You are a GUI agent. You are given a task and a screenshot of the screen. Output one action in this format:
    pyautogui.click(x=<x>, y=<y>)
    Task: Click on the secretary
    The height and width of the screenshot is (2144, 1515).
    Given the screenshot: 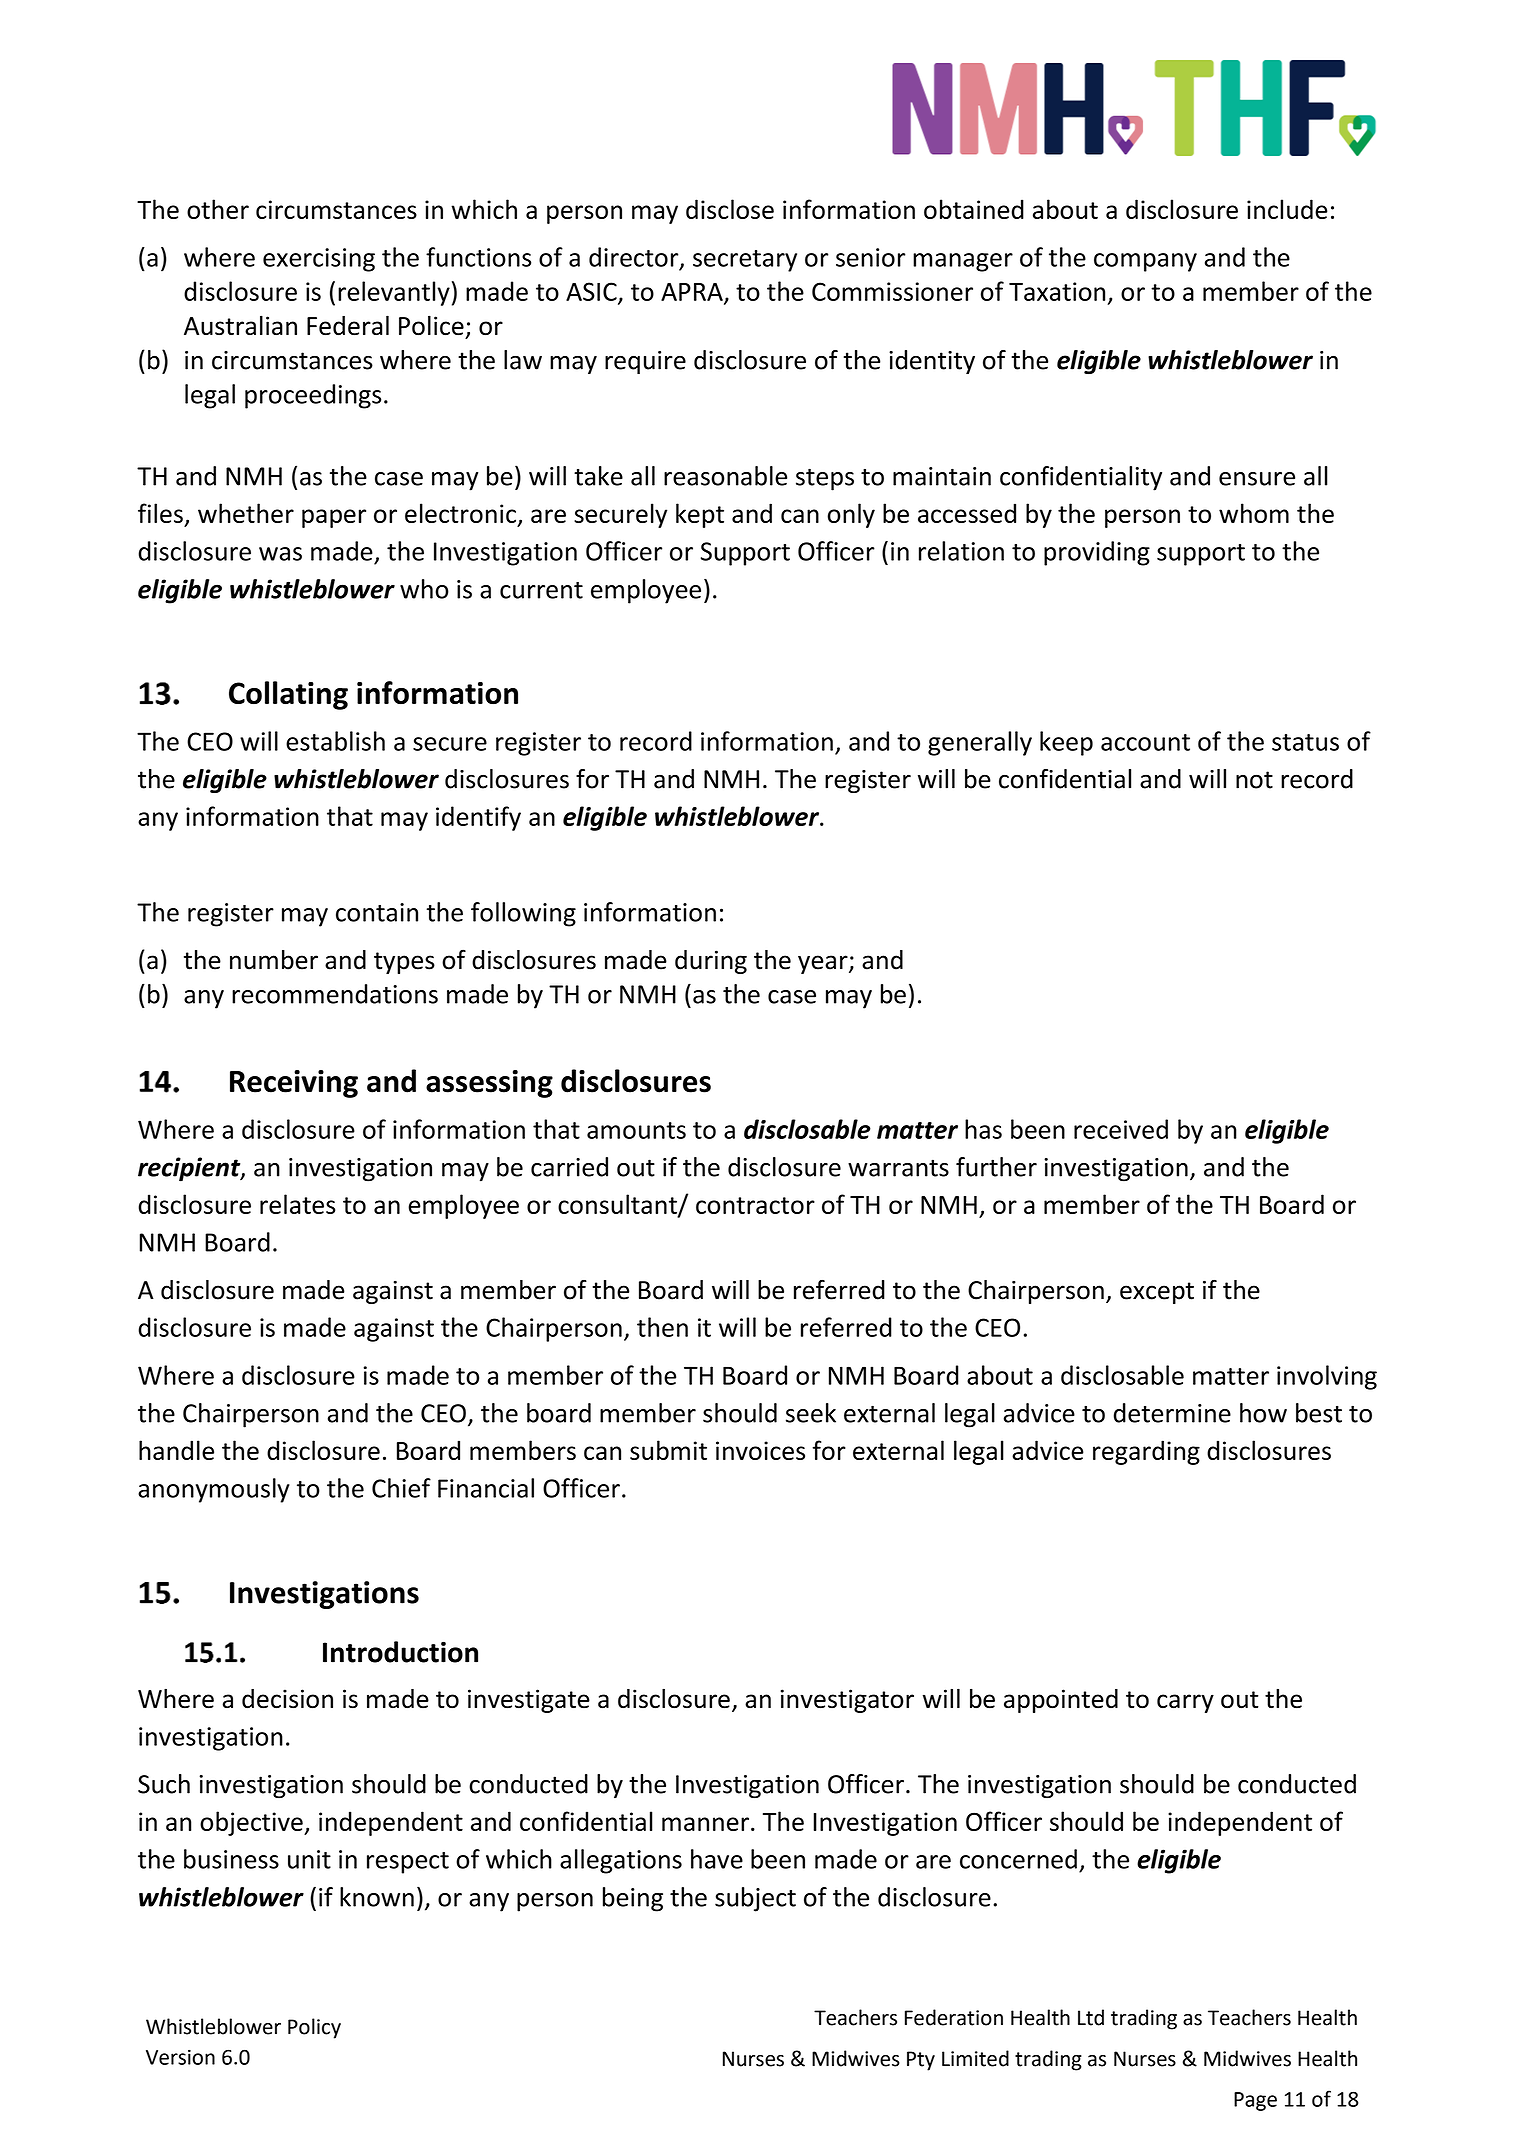 What is the action you would take?
    pyautogui.click(x=745, y=261)
